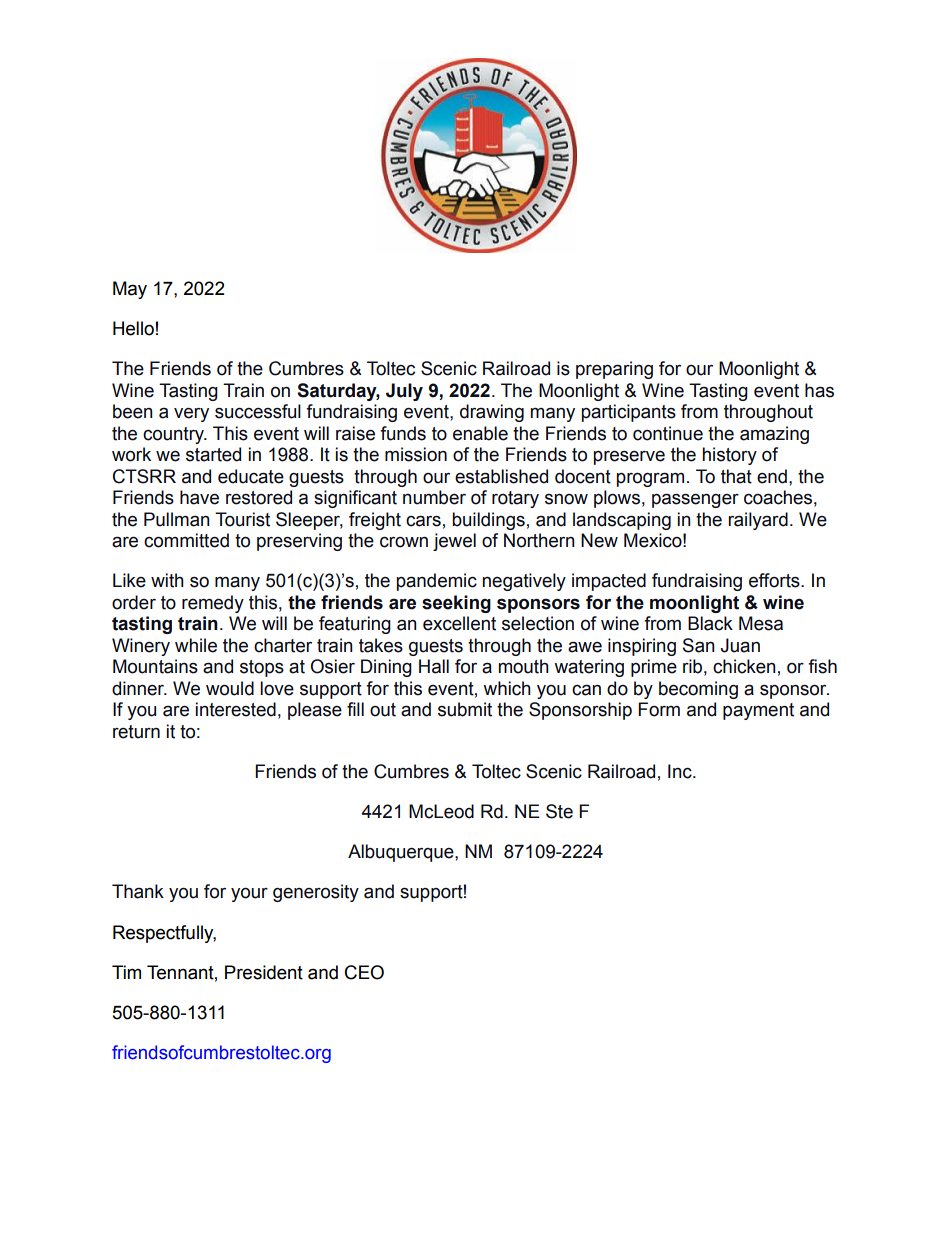 This screenshot has width=952, height=1233. Describe the element at coordinates (133, 328) in the screenshot. I see `Hello` at that location.
